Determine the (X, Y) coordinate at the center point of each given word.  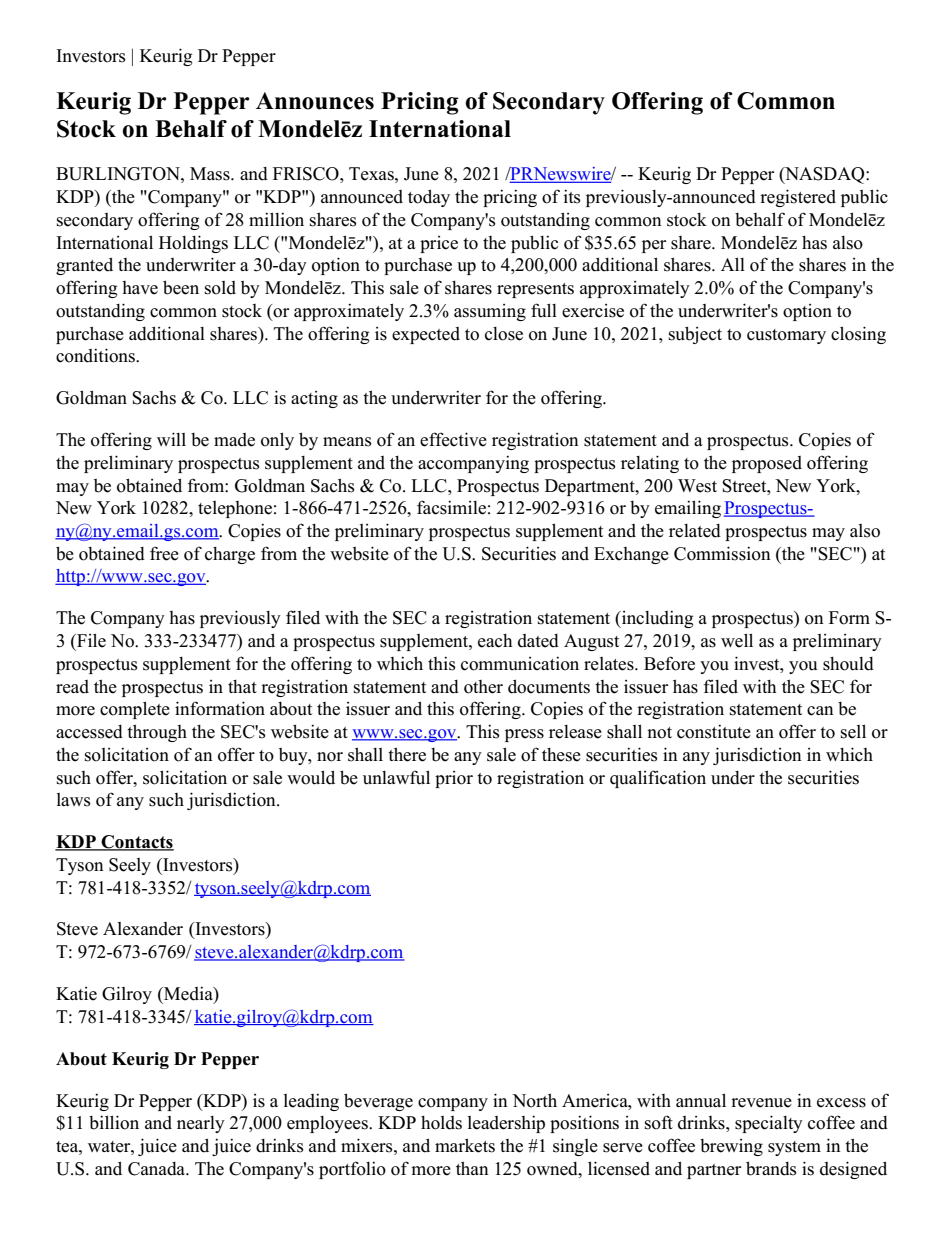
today (429, 198)
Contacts (136, 843)
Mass (211, 174)
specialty (769, 1124)
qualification (658, 779)
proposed (767, 464)
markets (465, 1145)
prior (454, 779)
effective (453, 439)
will (171, 439)
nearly (201, 1124)
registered (798, 198)
